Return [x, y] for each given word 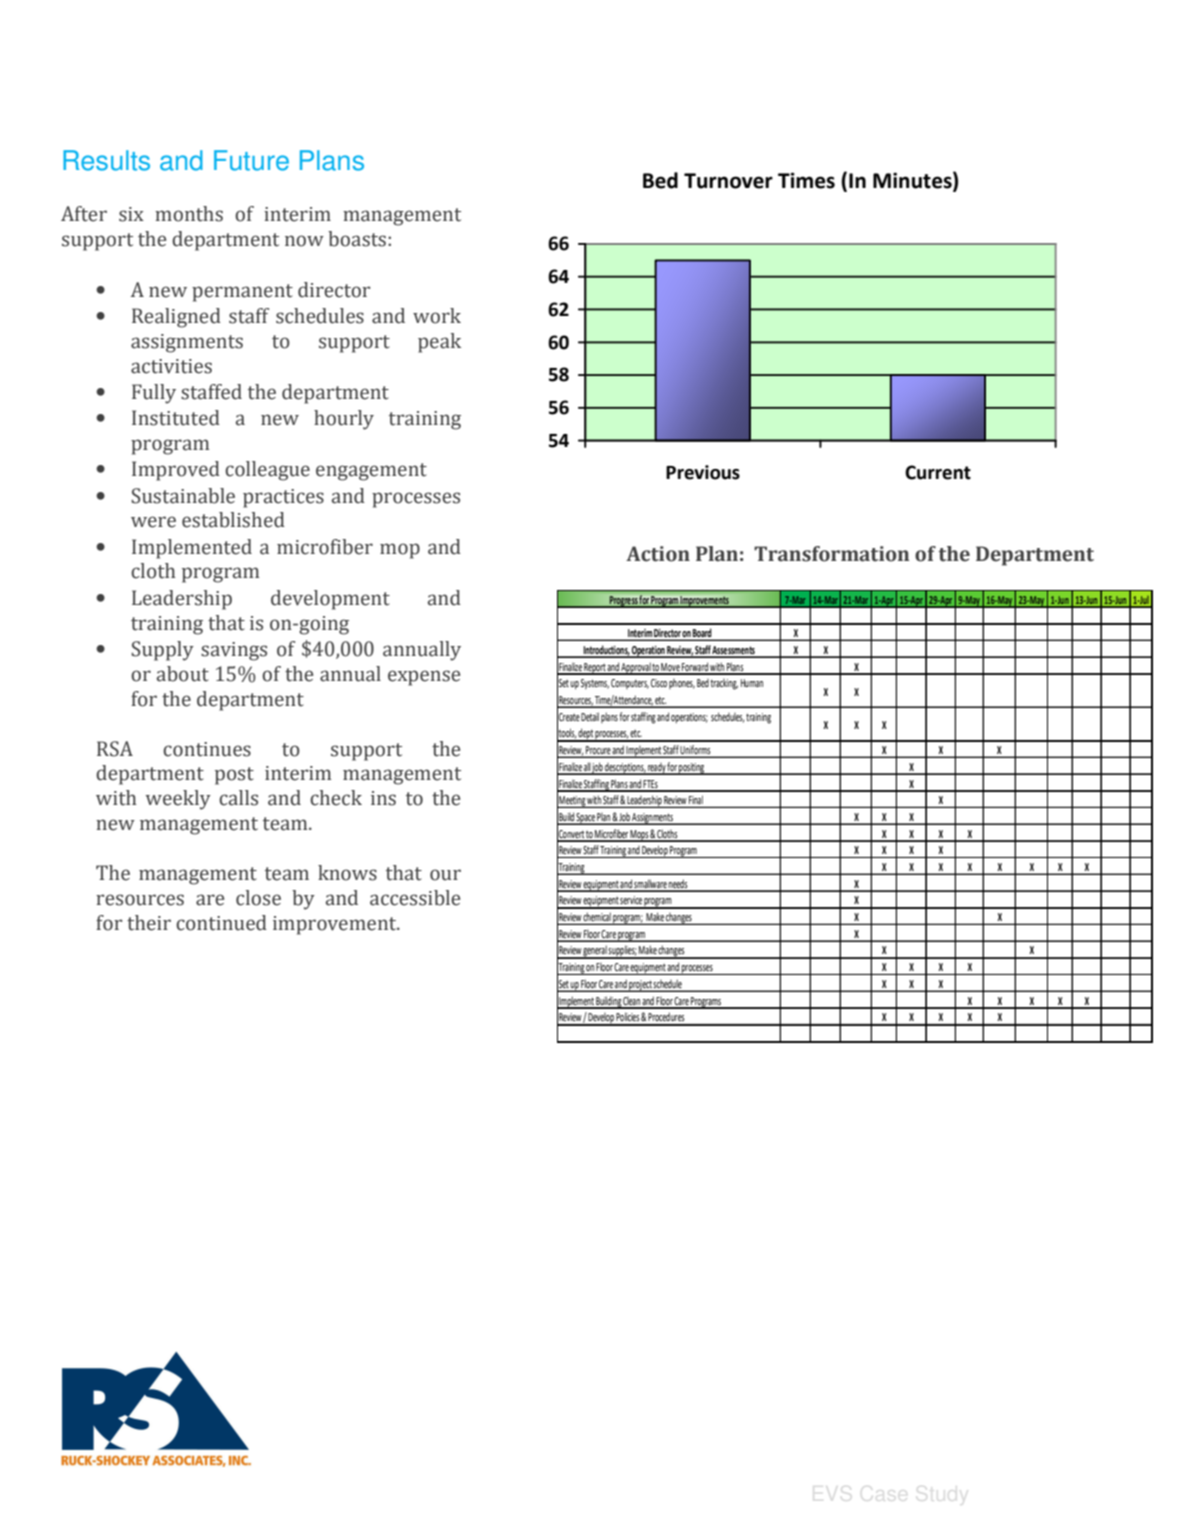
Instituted [176, 418]
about [183, 674]
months [189, 214]
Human [752, 683]
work [437, 316]
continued [221, 923]
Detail [590, 716]
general [595, 952]
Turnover [728, 181]
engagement [371, 472]
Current [938, 472]
